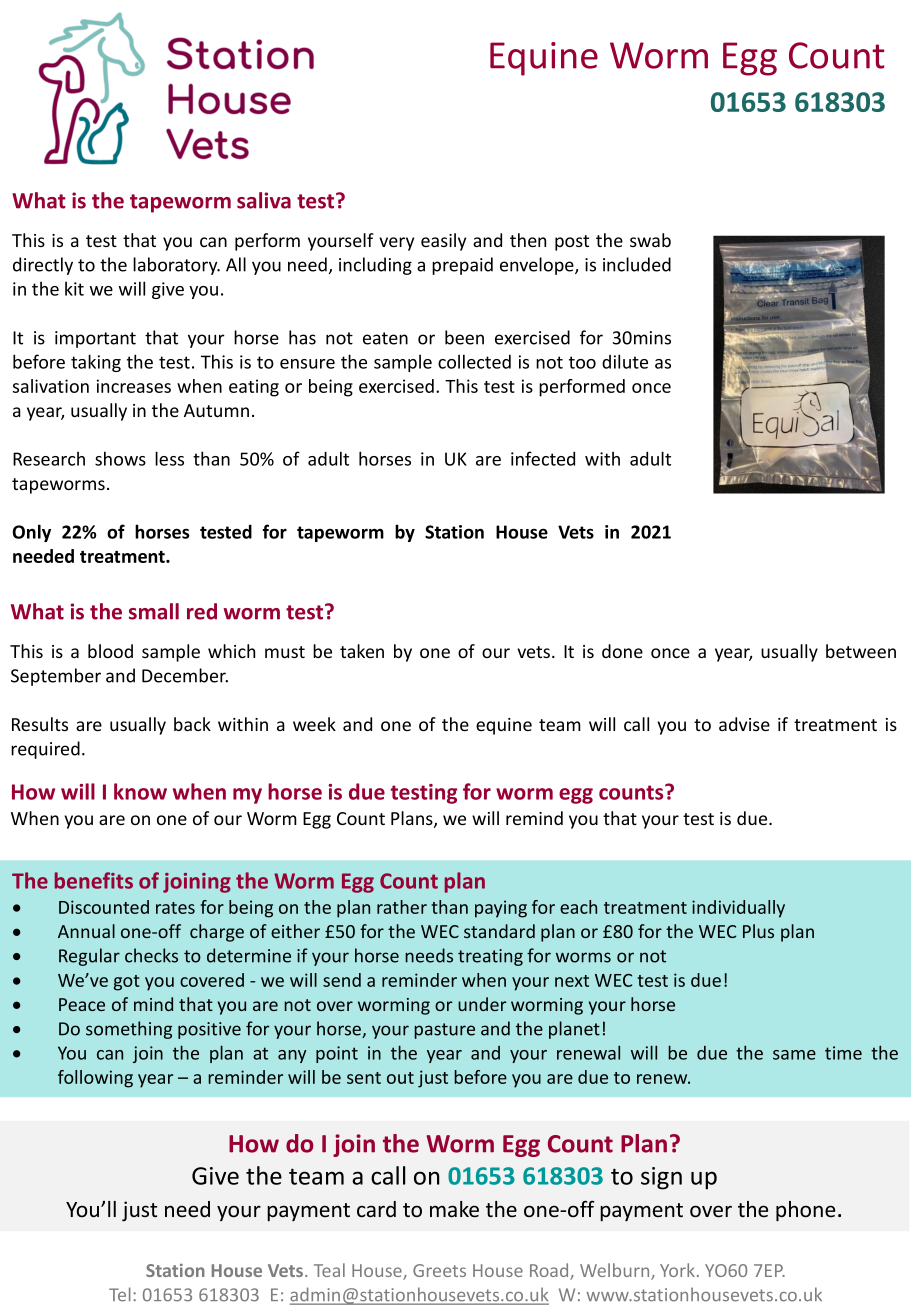 The height and width of the document is (1316, 911). I want to click on shows, so click(120, 458).
